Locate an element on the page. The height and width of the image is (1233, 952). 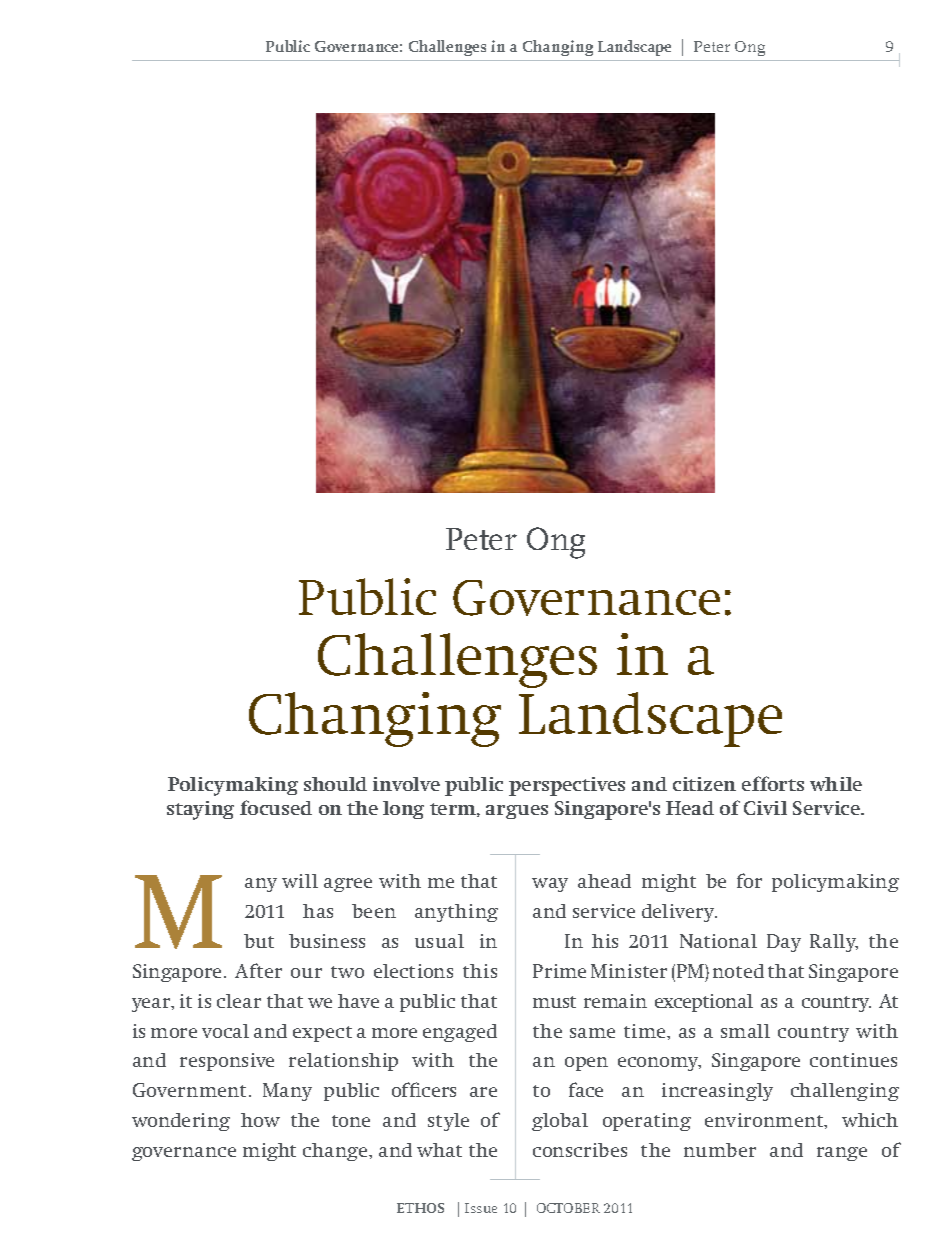
continues is located at coordinates (853, 1060).
